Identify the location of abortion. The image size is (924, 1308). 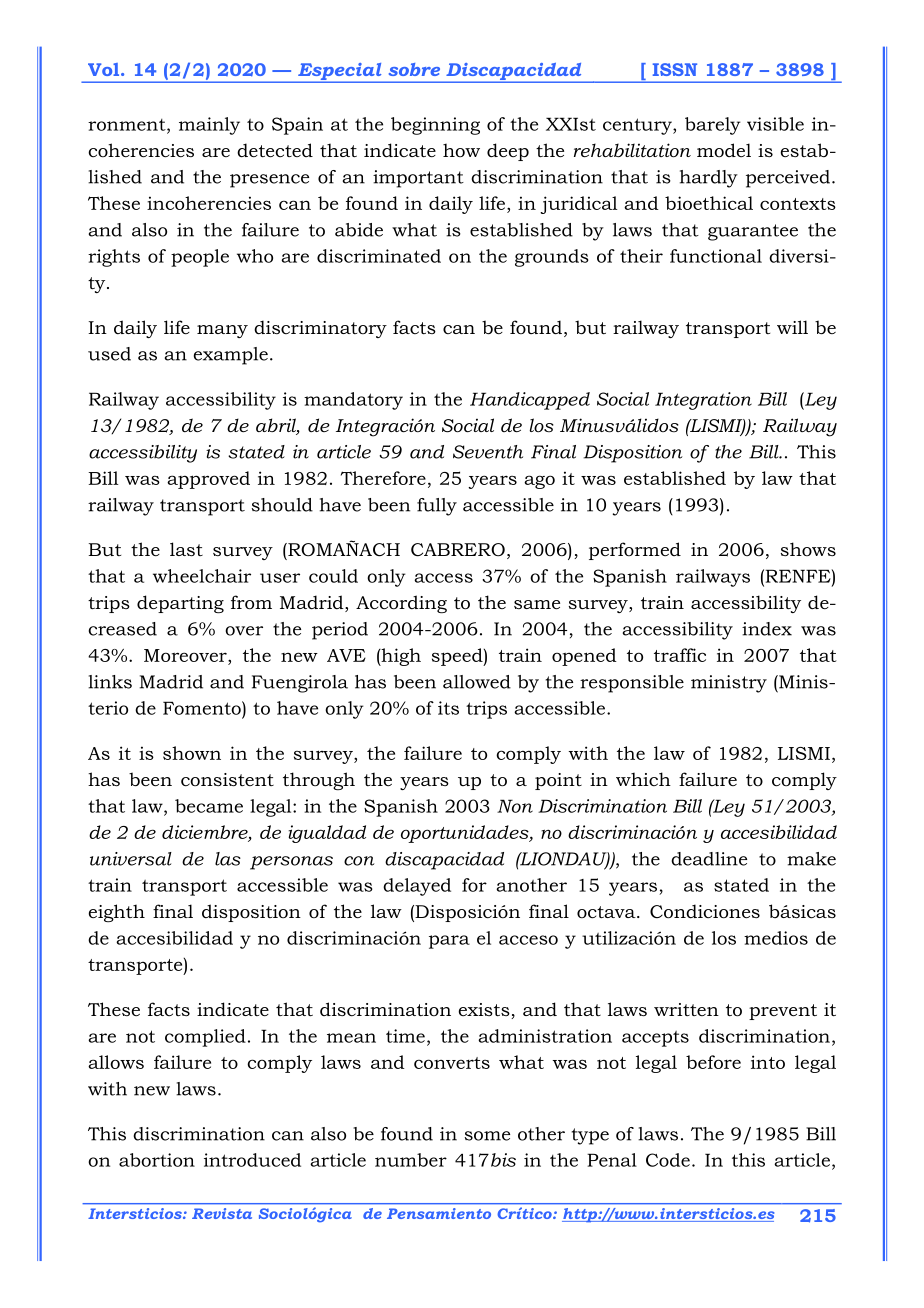
(157, 1160).
